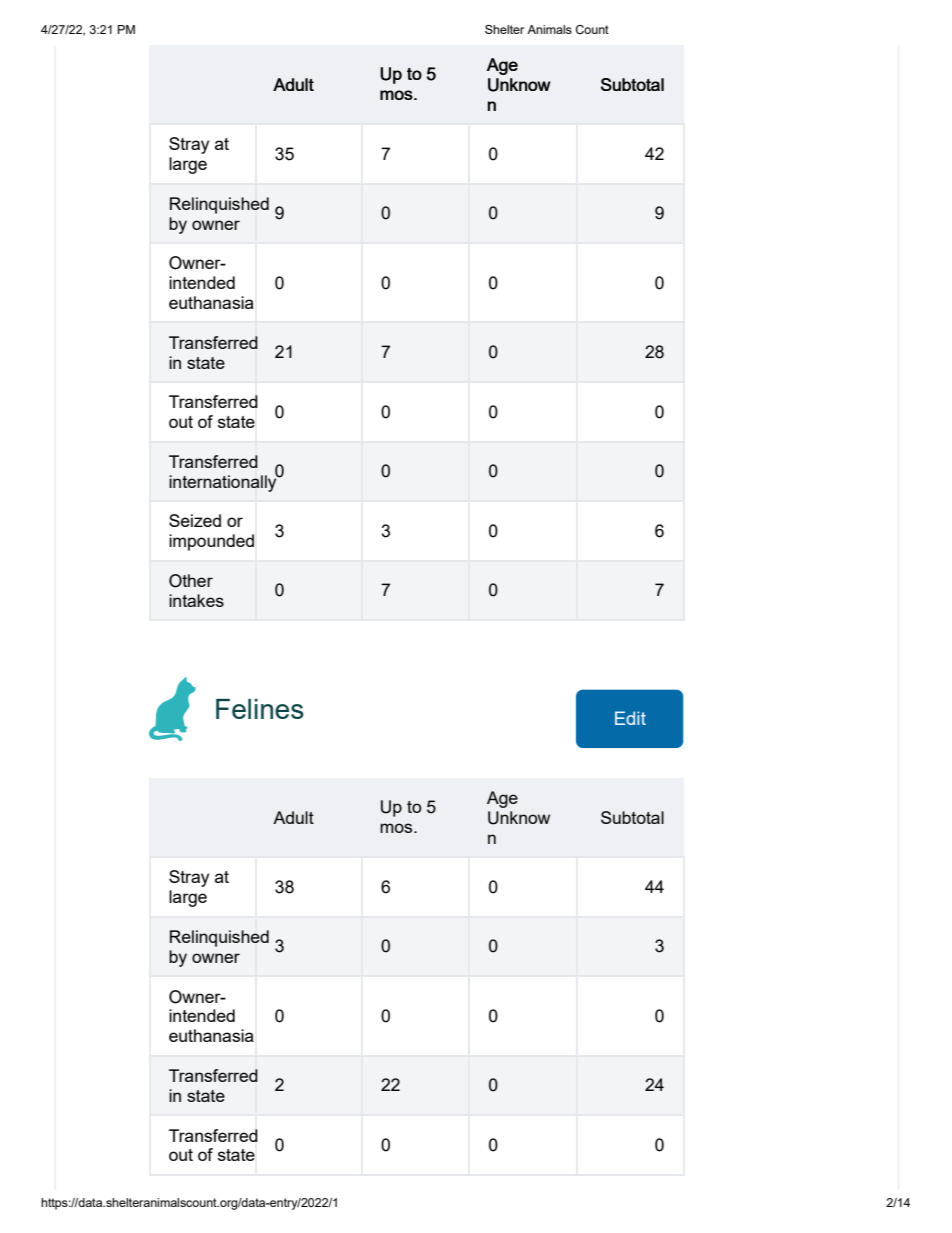 The image size is (952, 1233). What do you see at coordinates (191, 581) in the page?
I see `Other` at bounding box center [191, 581].
